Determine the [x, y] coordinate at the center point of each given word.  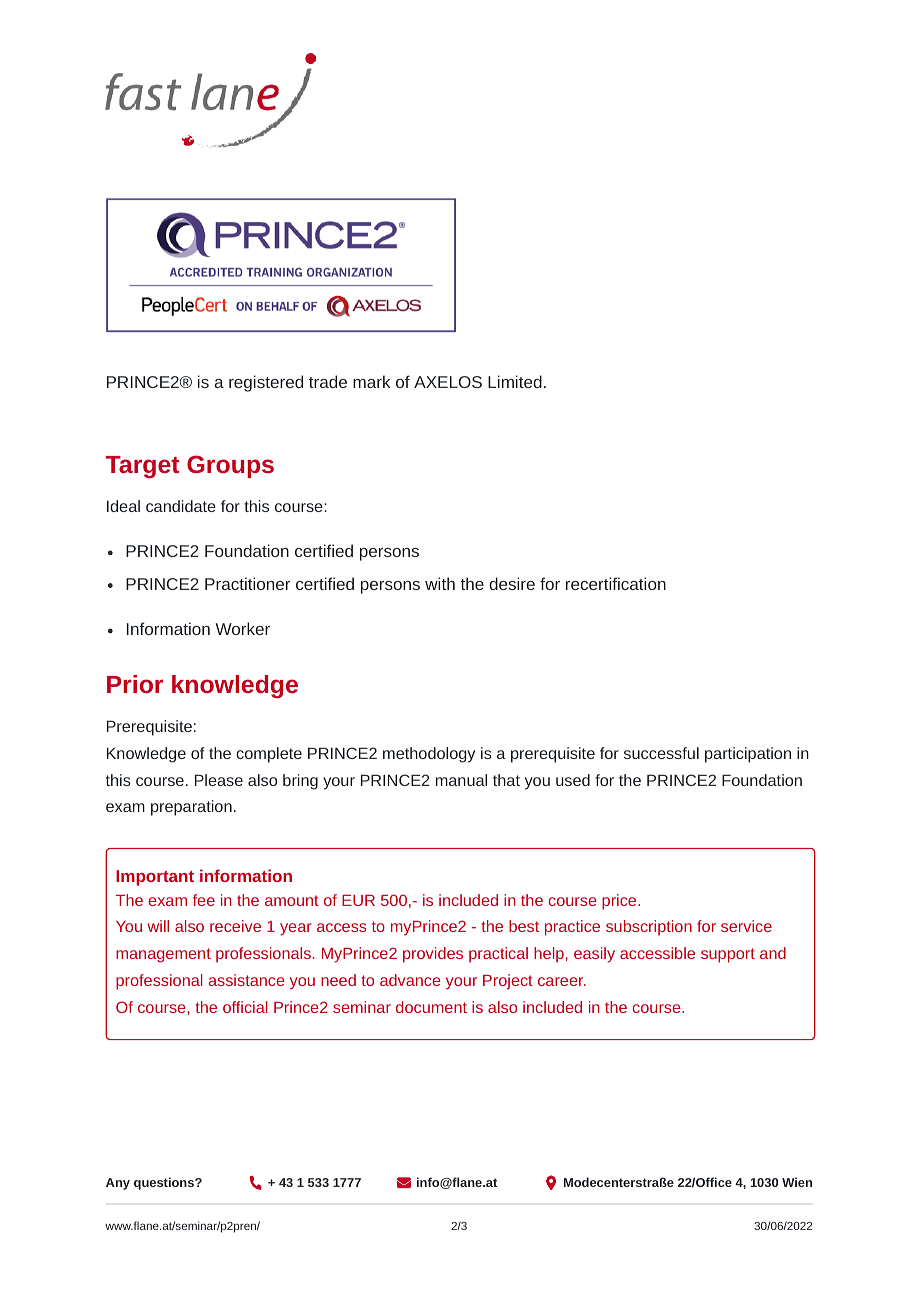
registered [266, 383]
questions [165, 1183]
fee [204, 900]
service [746, 926]
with [440, 583]
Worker [242, 628]
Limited [515, 381]
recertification [616, 583]
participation [748, 755]
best [524, 926]
